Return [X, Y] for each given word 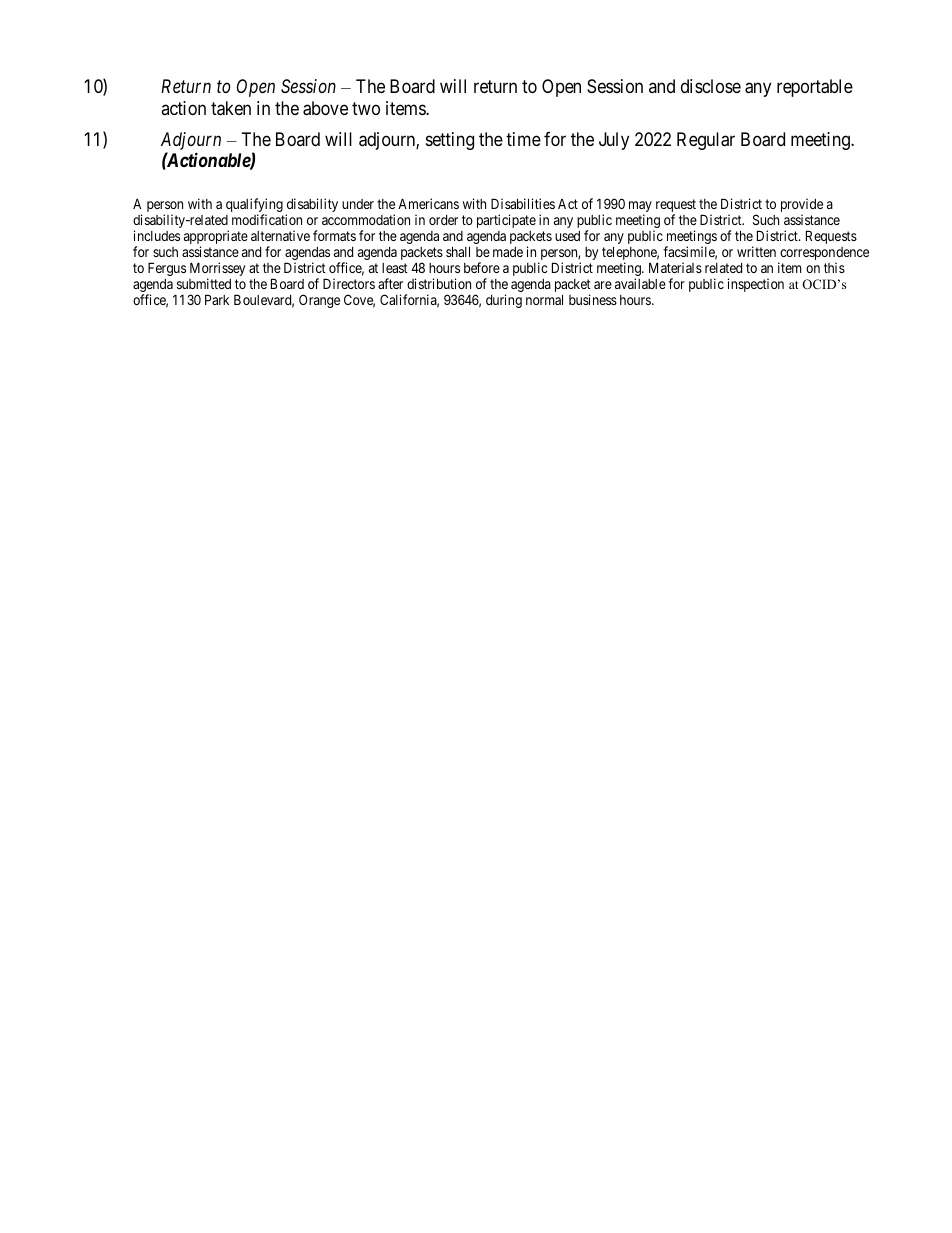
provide [802, 206]
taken [231, 108]
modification [267, 219]
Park [217, 299]
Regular [706, 141]
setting [450, 141]
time [523, 139]
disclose [711, 86]
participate [506, 221]
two [366, 108]
